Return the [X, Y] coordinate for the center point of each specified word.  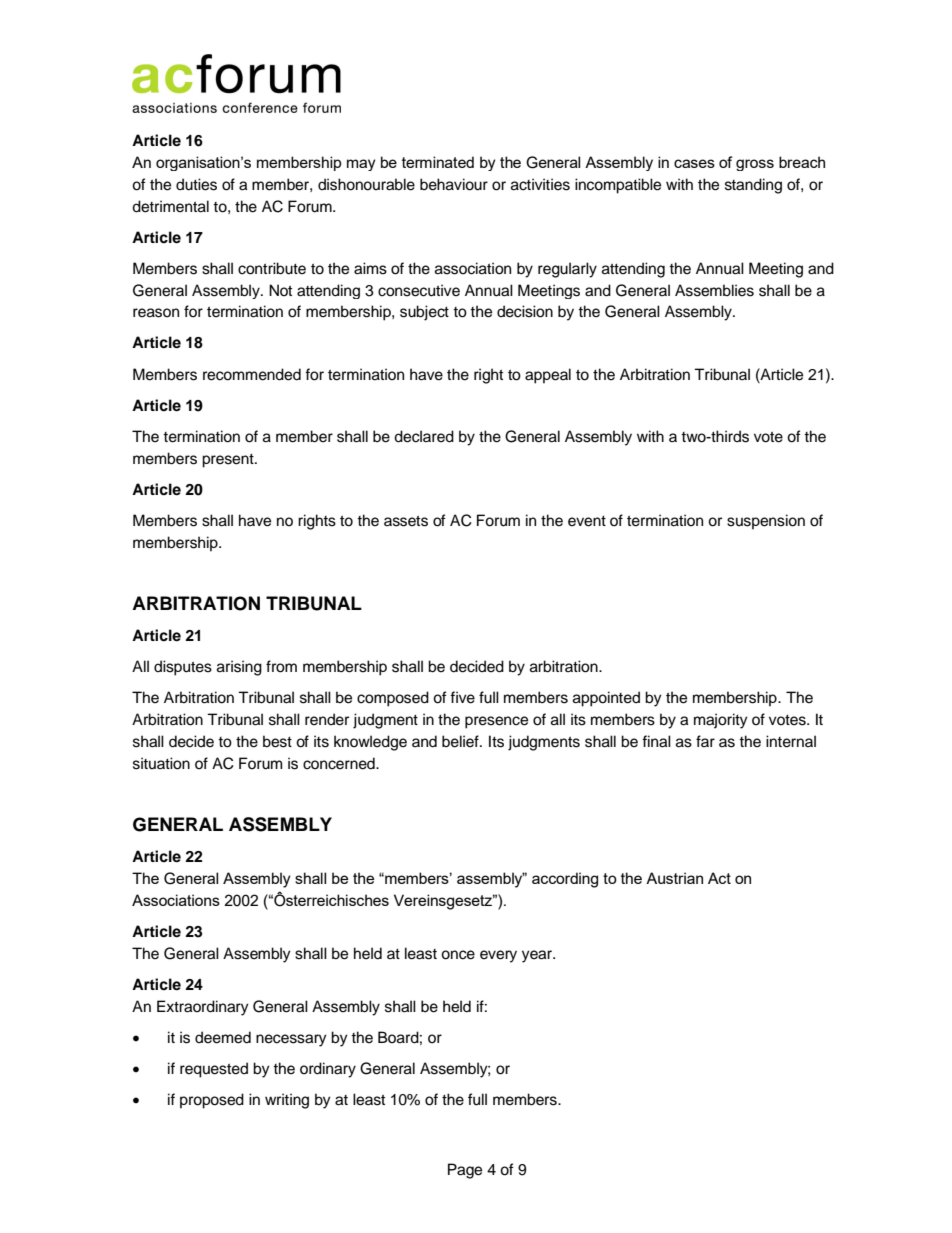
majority [721, 721]
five [462, 697]
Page [465, 1171]
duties [196, 184]
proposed [212, 1101]
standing [753, 186]
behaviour [454, 184]
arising [239, 668]
